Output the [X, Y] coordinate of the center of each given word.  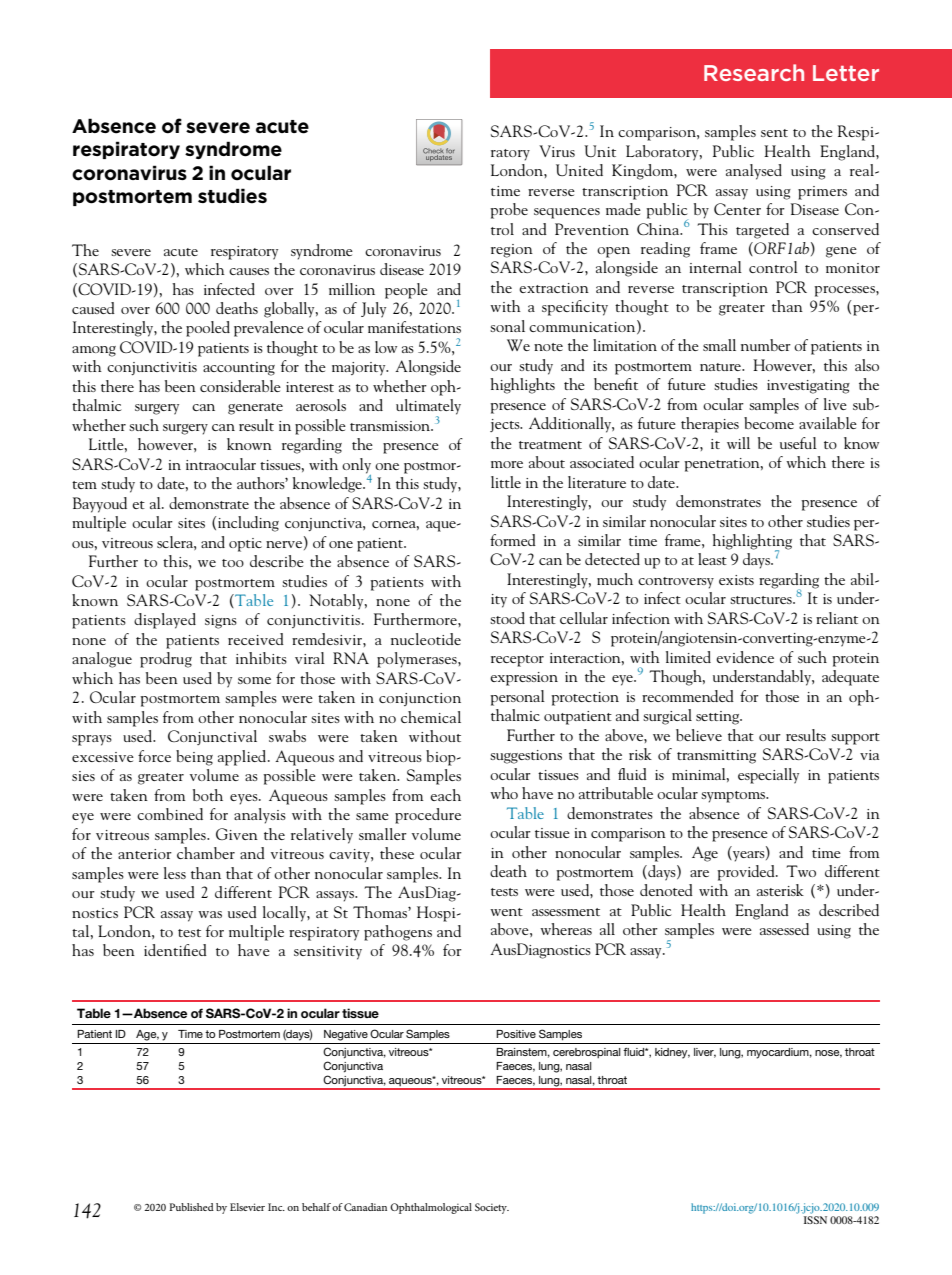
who [504, 793]
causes [249, 271]
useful [798, 443]
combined [170, 814]
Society [492, 1208]
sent [774, 133]
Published [191, 1207]
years [749, 856]
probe [509, 211]
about [547, 462]
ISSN [815, 1220]
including [248, 524]
